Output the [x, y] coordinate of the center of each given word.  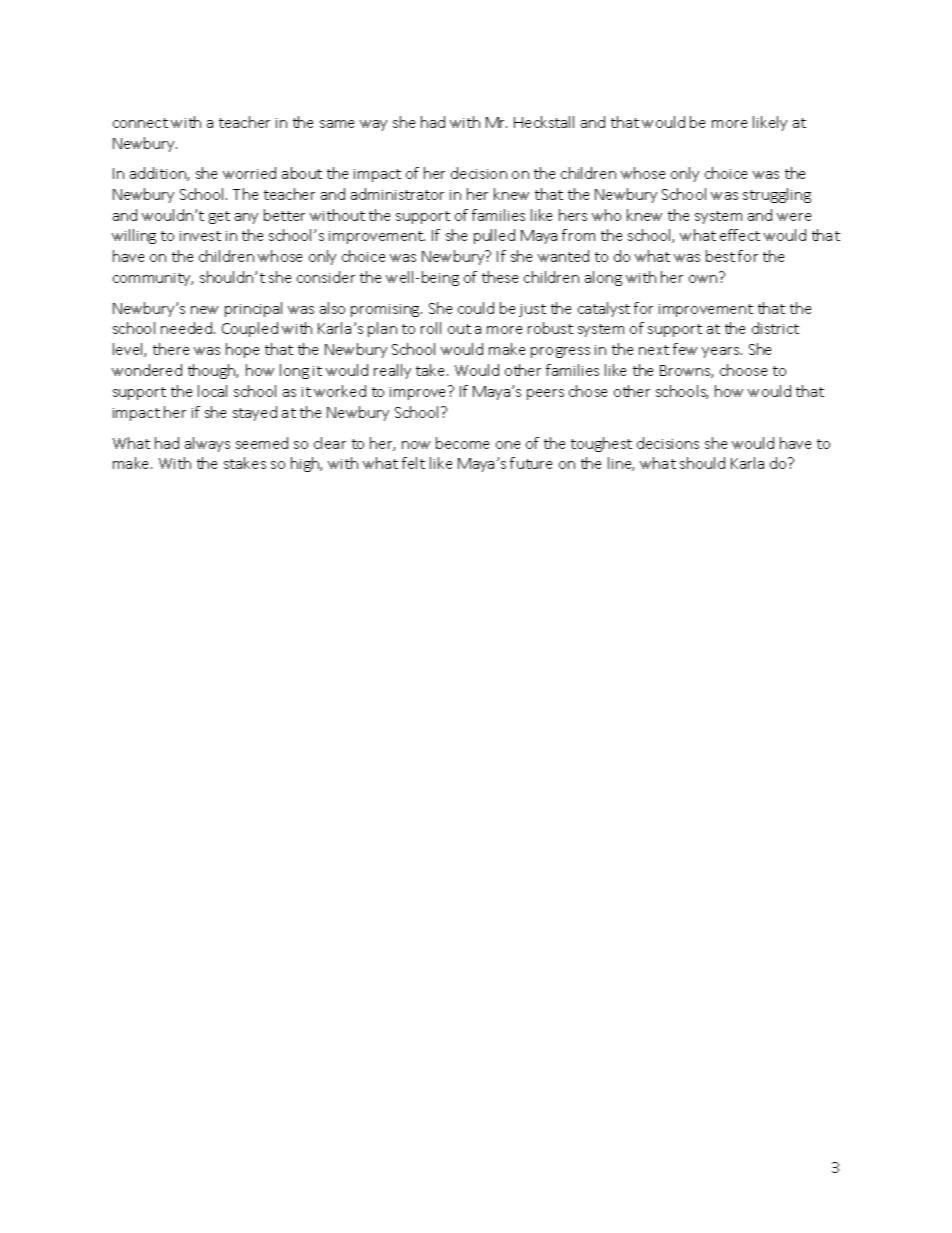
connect [140, 123]
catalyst [604, 309]
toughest [601, 444]
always [207, 444]
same [337, 124]
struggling [777, 195]
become [462, 443]
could [476, 308]
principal [253, 309]
